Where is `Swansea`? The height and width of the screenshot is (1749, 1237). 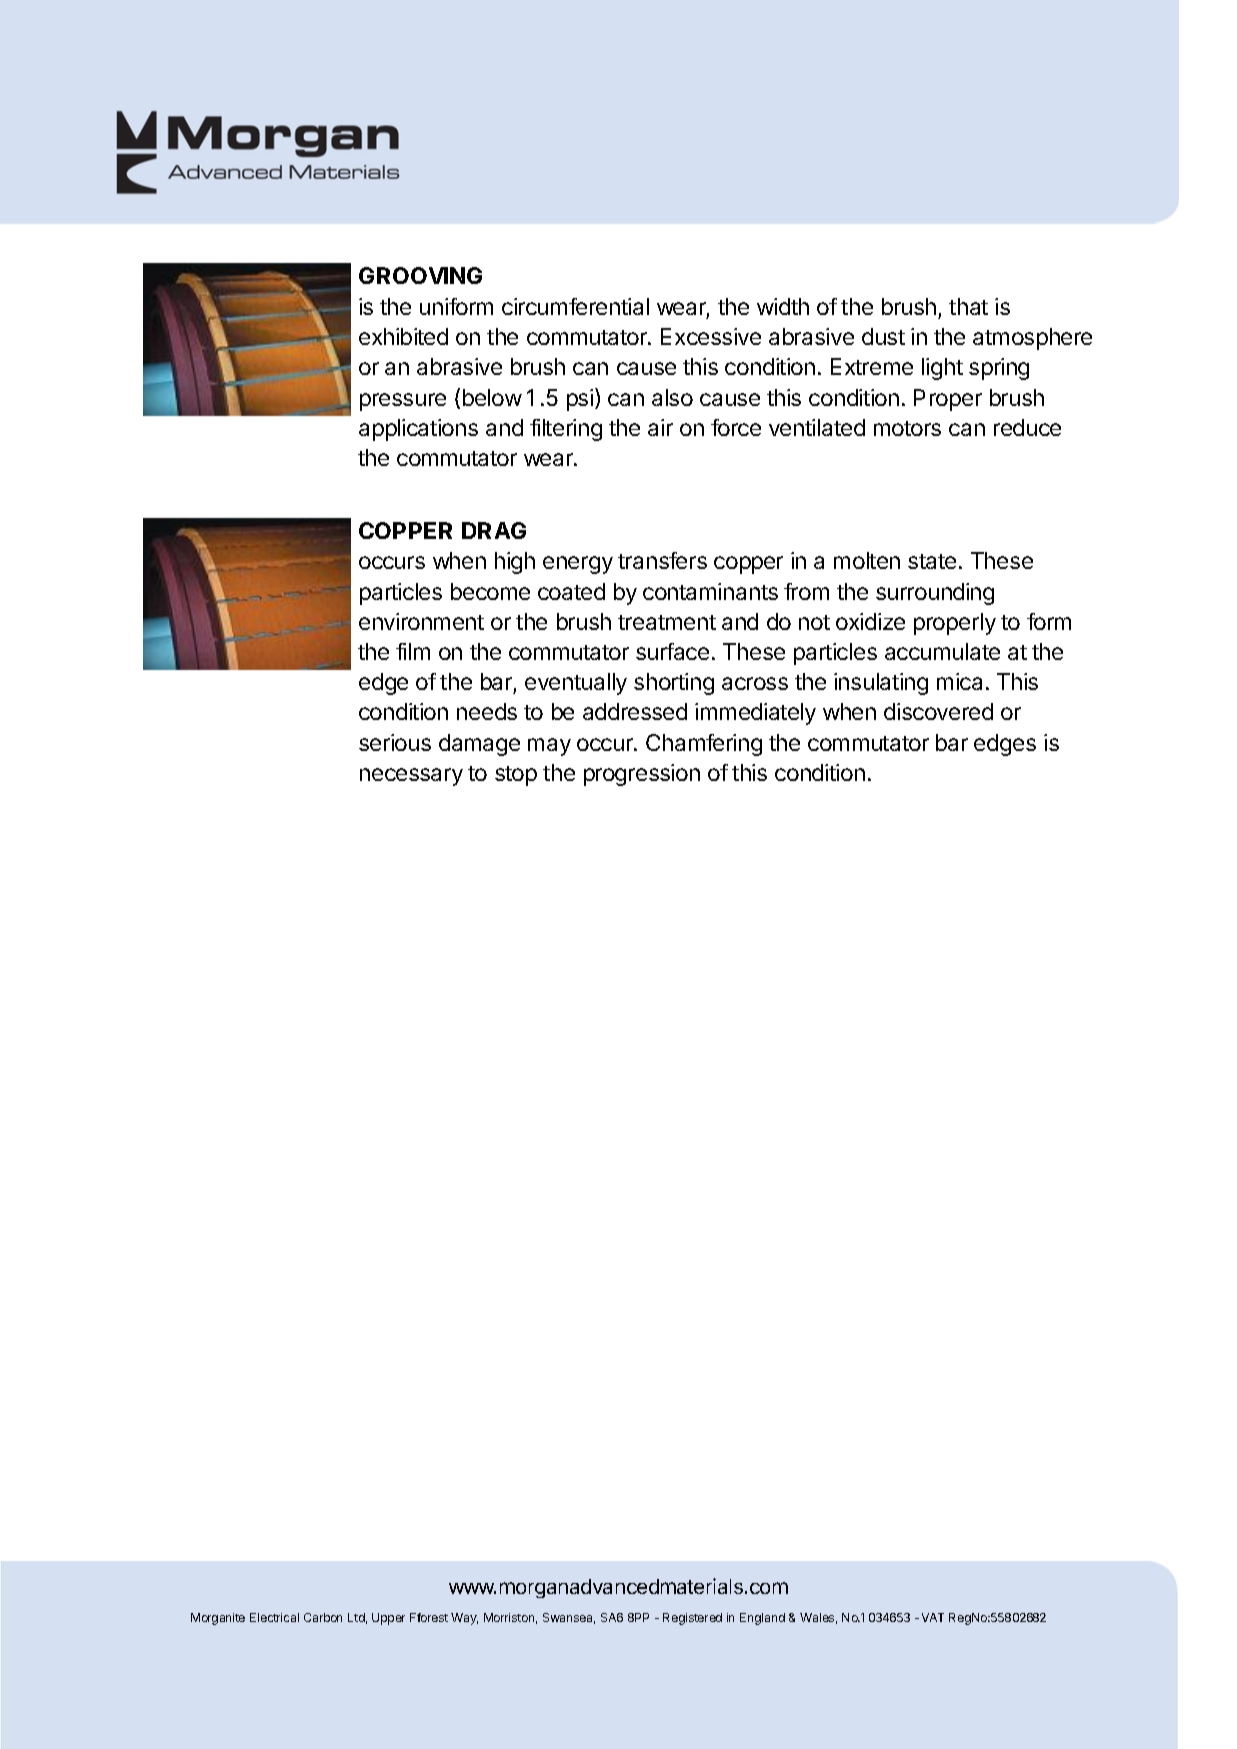
Swansea is located at coordinates (569, 1618).
